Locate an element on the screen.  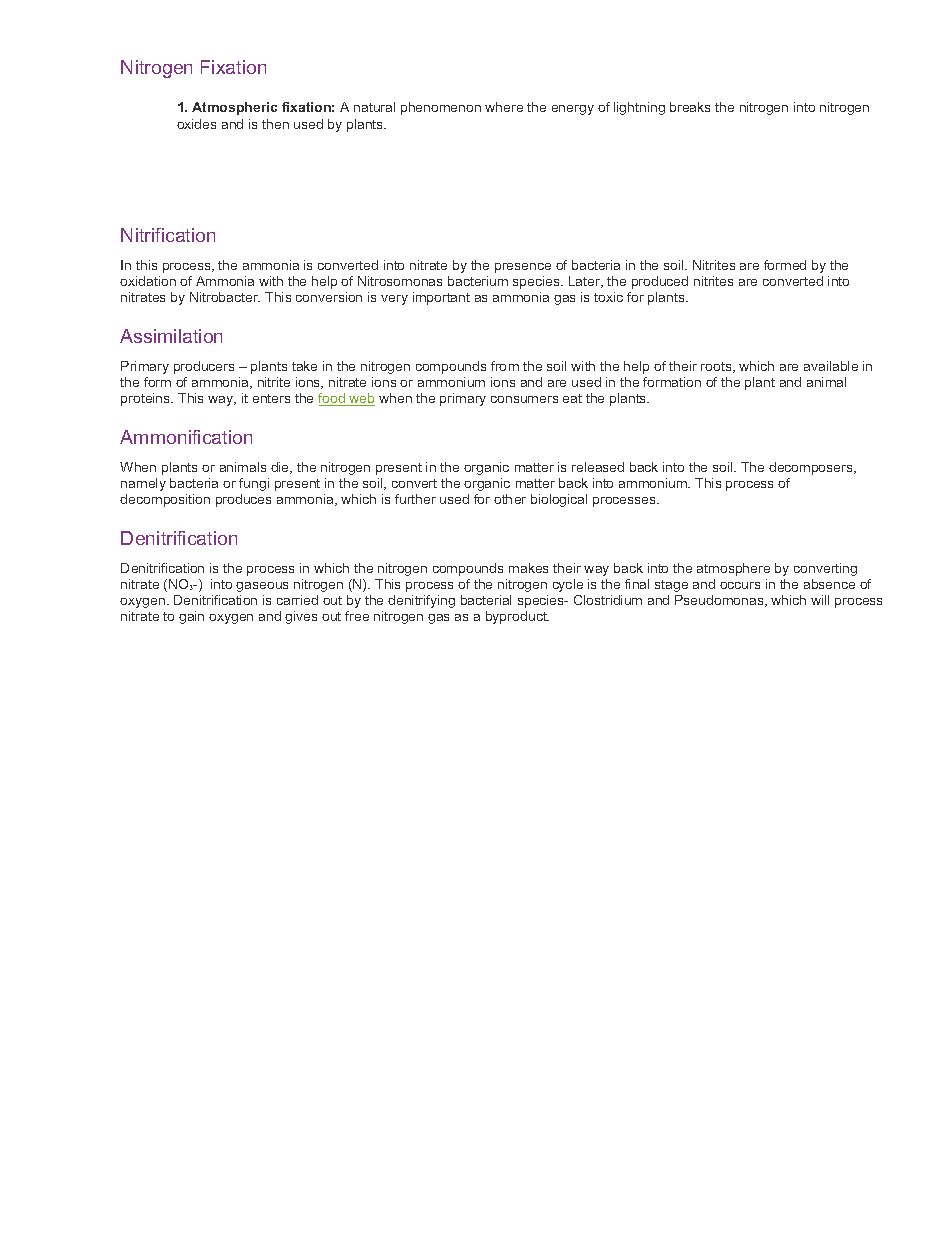
byproduct is located at coordinates (517, 617).
